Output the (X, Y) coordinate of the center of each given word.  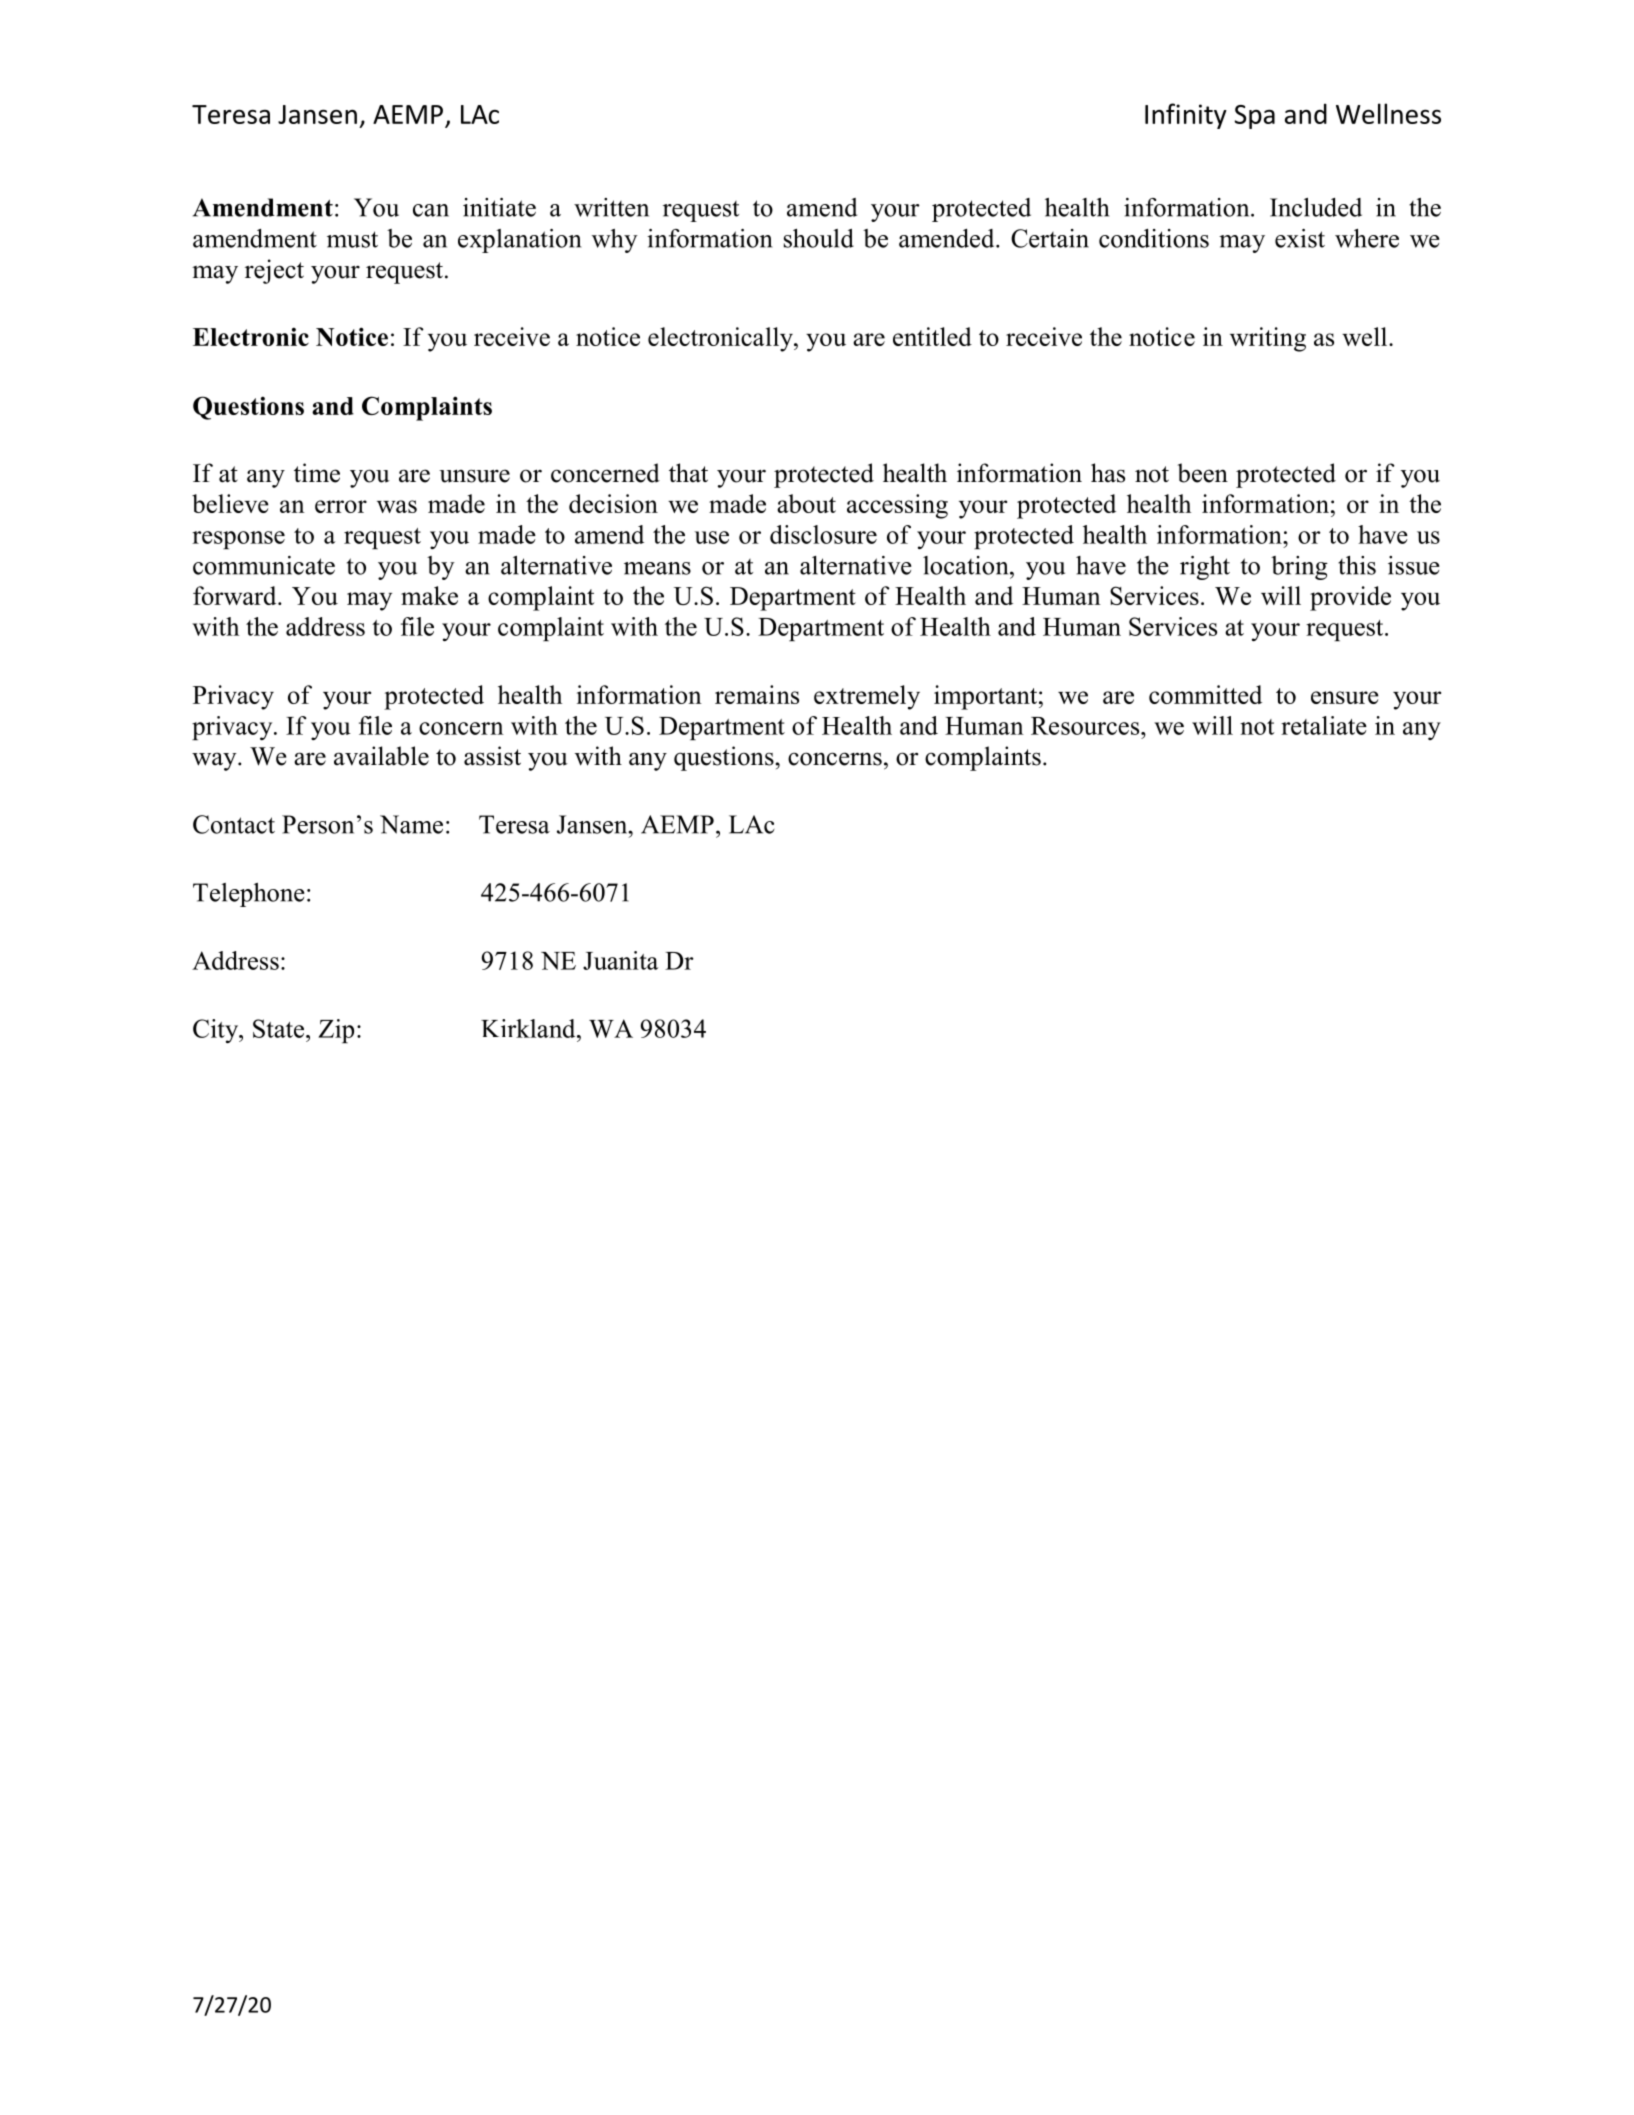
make (429, 595)
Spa (1254, 117)
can (431, 210)
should (819, 238)
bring (1299, 568)
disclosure (823, 534)
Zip (336, 1031)
